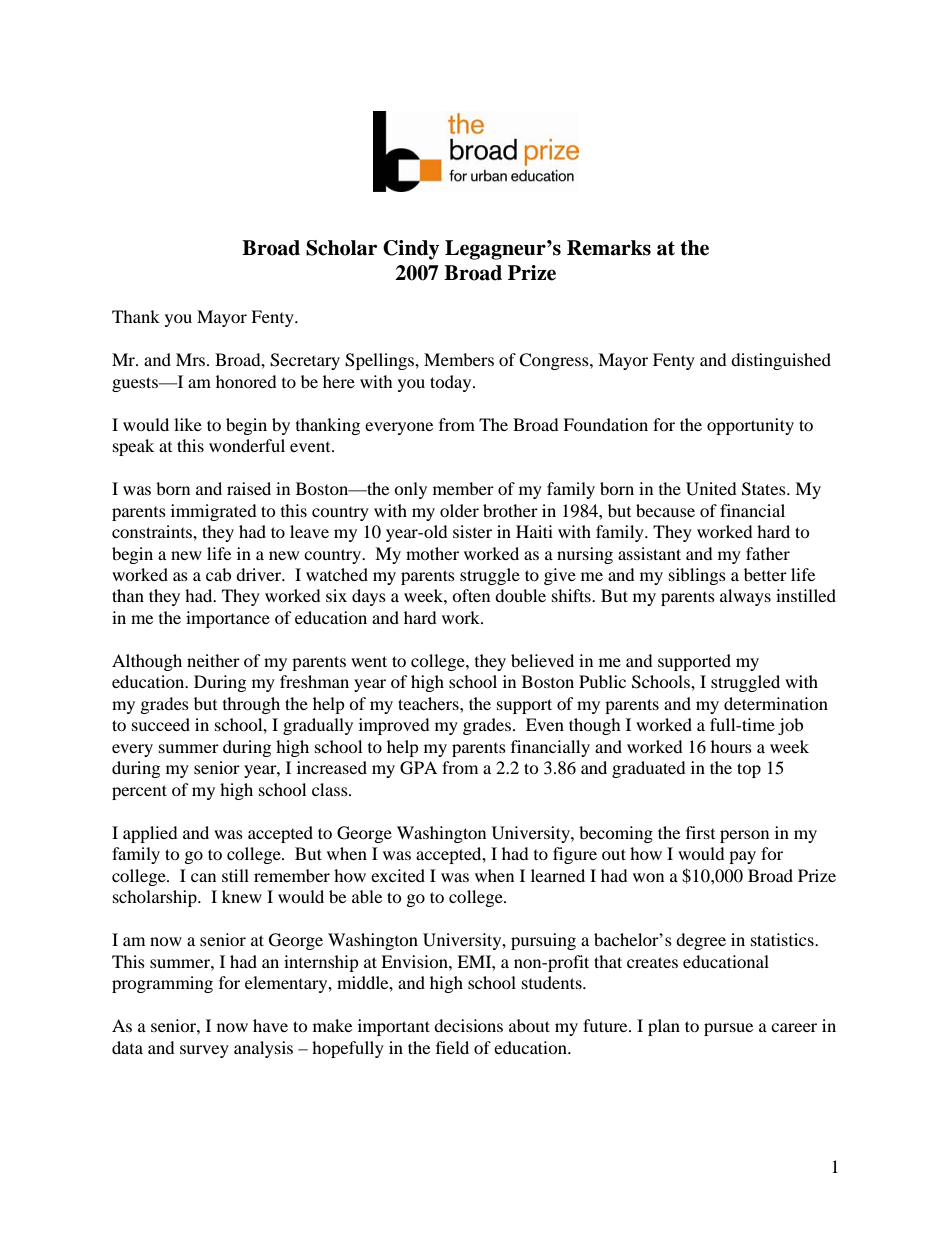 This screenshot has height=1233, width=952. Describe the element at coordinates (192, 359) in the screenshot. I see `Mrs` at that location.
